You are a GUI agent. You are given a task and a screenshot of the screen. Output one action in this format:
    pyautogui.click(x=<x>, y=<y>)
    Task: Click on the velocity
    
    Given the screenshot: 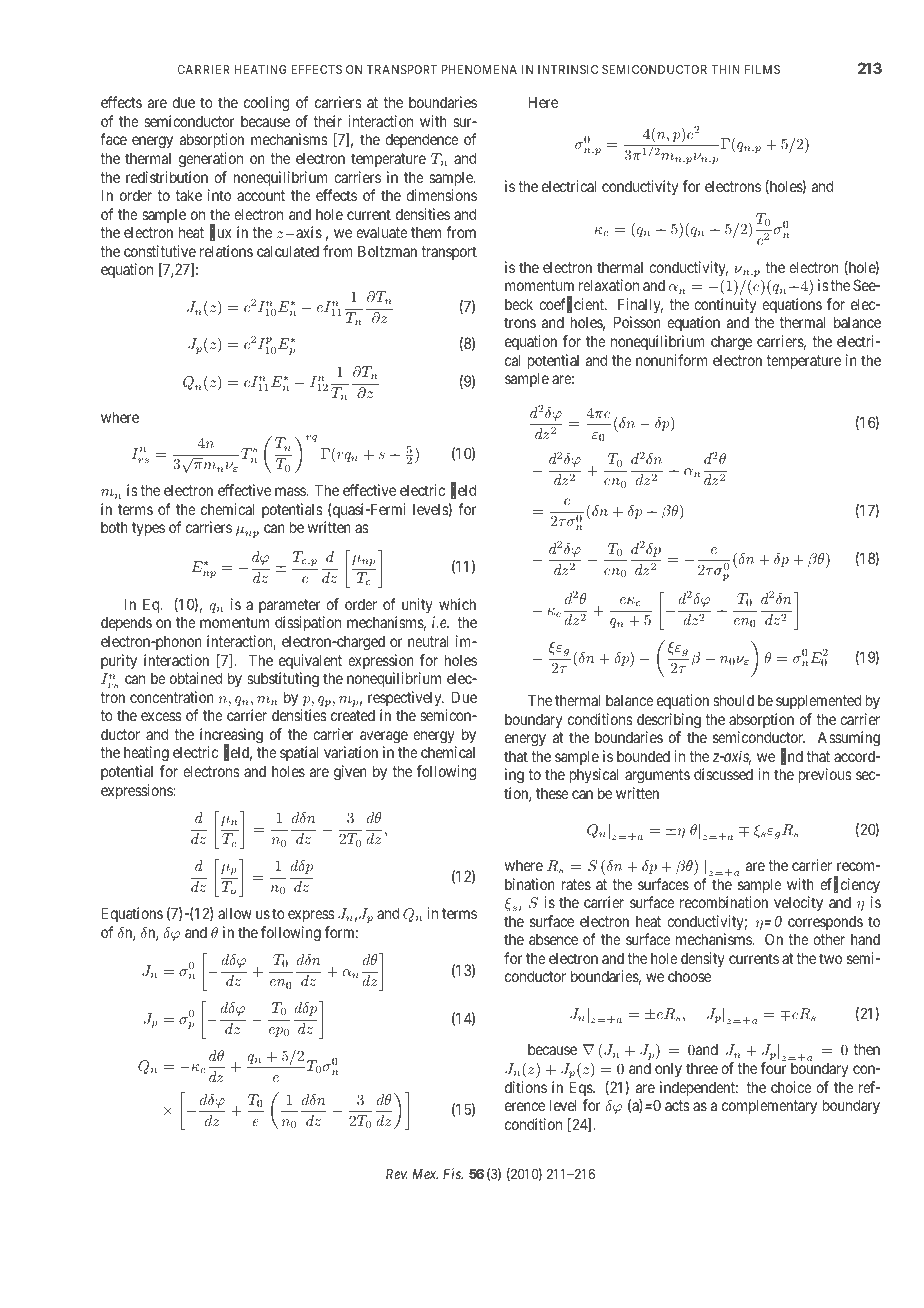 What is the action you would take?
    pyautogui.click(x=798, y=903)
